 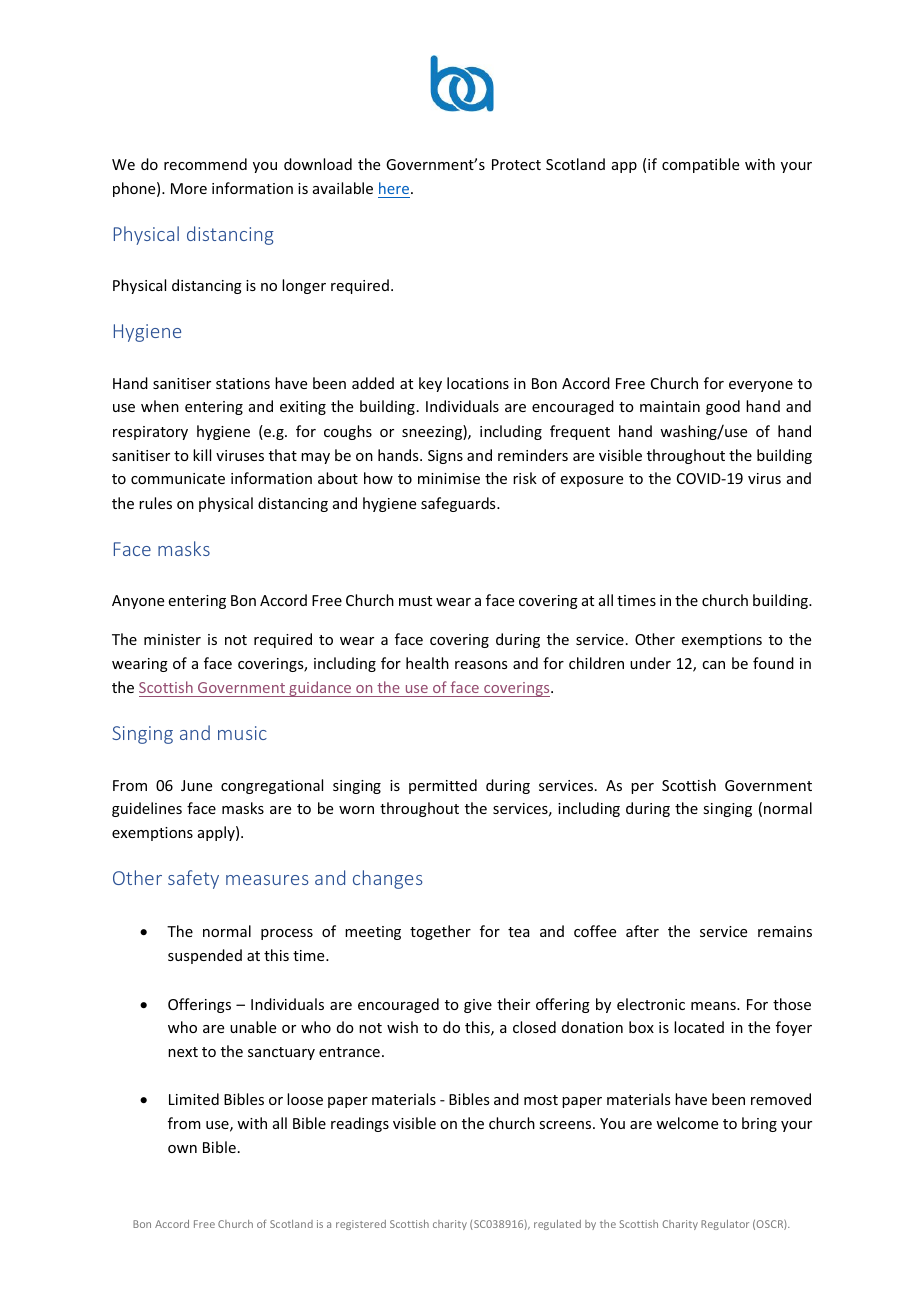 What do you see at coordinates (700, 165) in the document?
I see `compatible` at bounding box center [700, 165].
